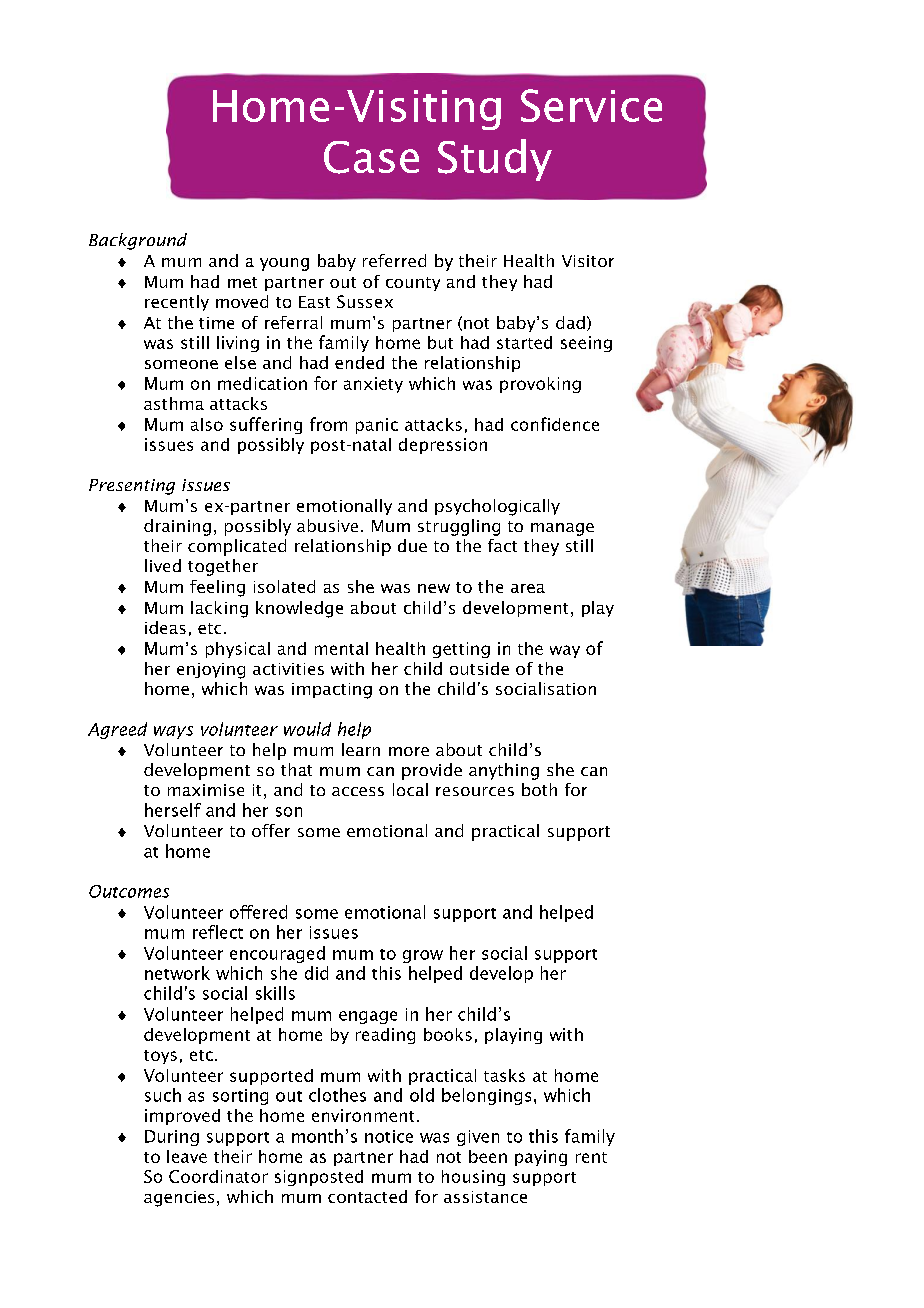 This screenshot has width=924, height=1308. What do you see at coordinates (327, 525) in the screenshot?
I see `abusive` at bounding box center [327, 525].
